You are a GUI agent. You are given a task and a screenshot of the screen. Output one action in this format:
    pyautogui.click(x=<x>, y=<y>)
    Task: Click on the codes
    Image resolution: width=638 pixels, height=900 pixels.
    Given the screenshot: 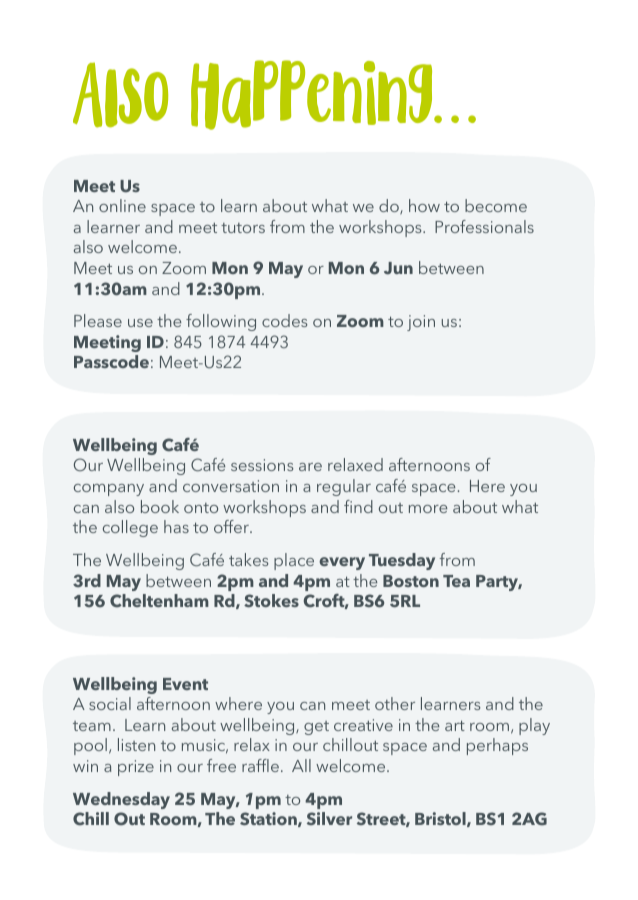 What is the action you would take?
    pyautogui.click(x=284, y=320)
